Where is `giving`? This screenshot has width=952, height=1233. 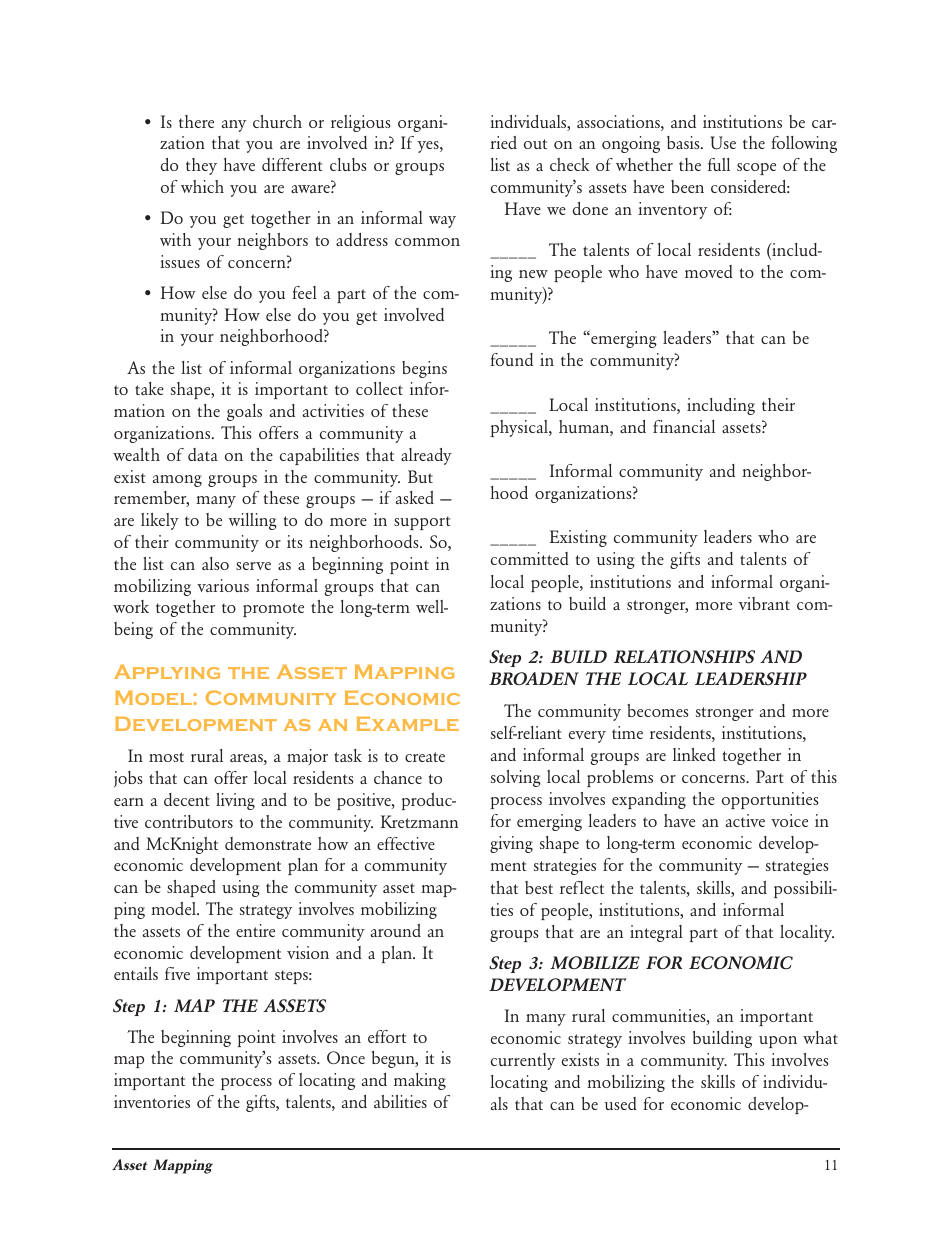
giving is located at coordinates (511, 844).
